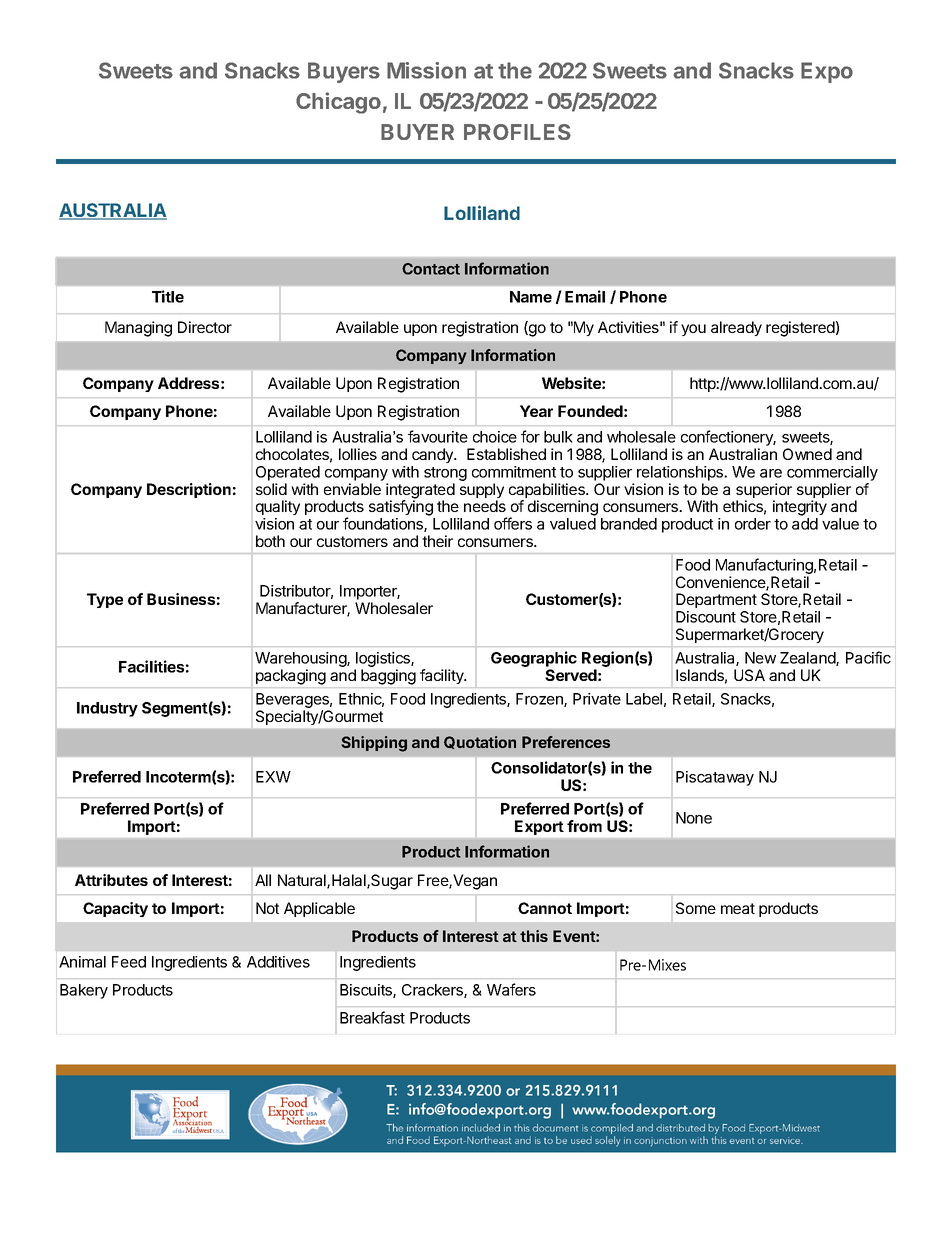  I want to click on Chicago, so click(338, 103).
